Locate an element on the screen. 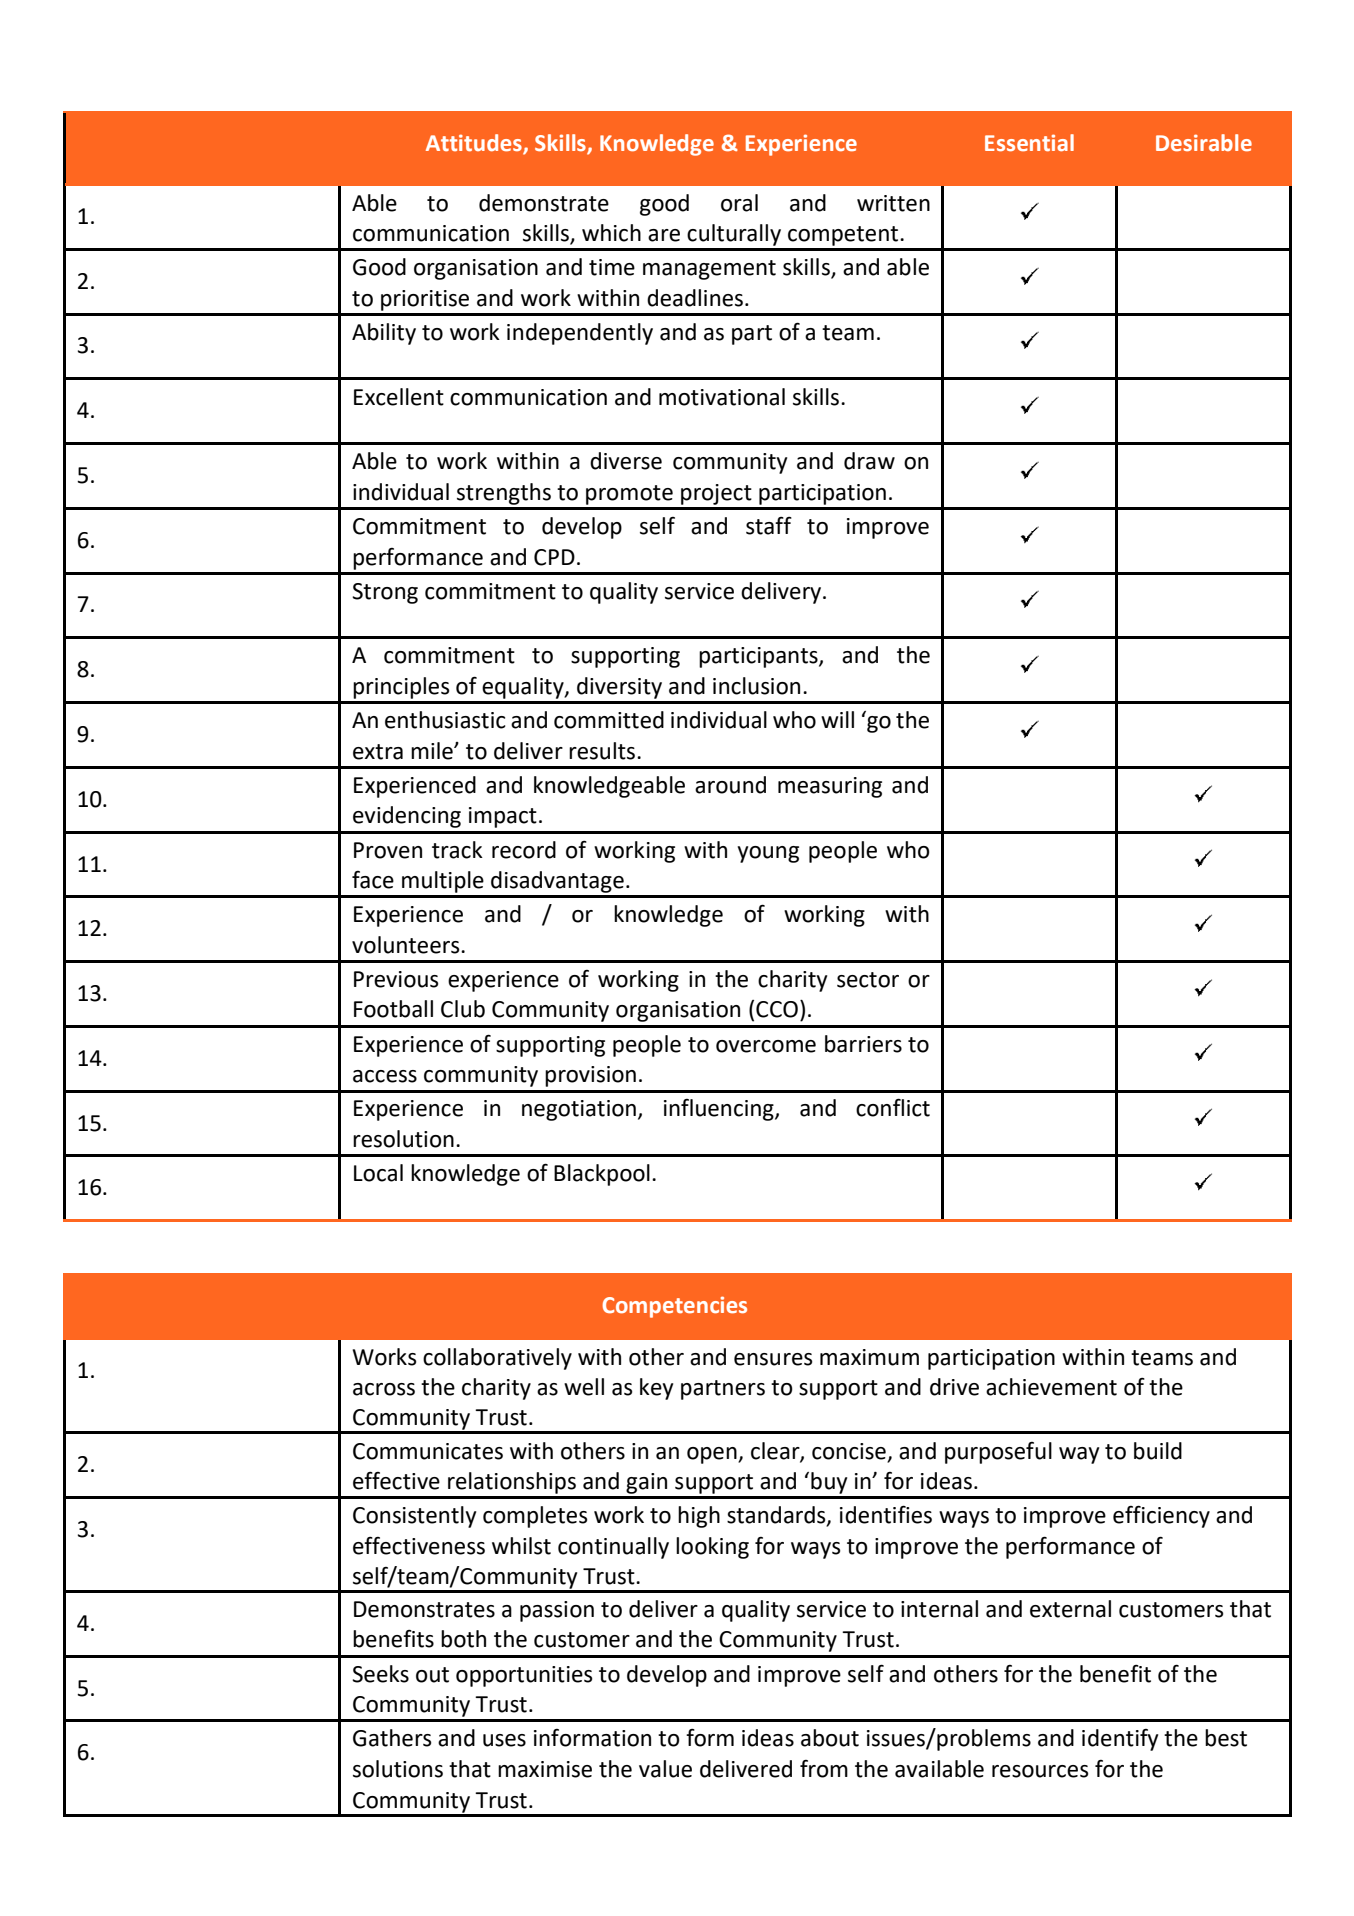 The width and height of the screenshot is (1354, 1916). draw is located at coordinates (869, 461).
